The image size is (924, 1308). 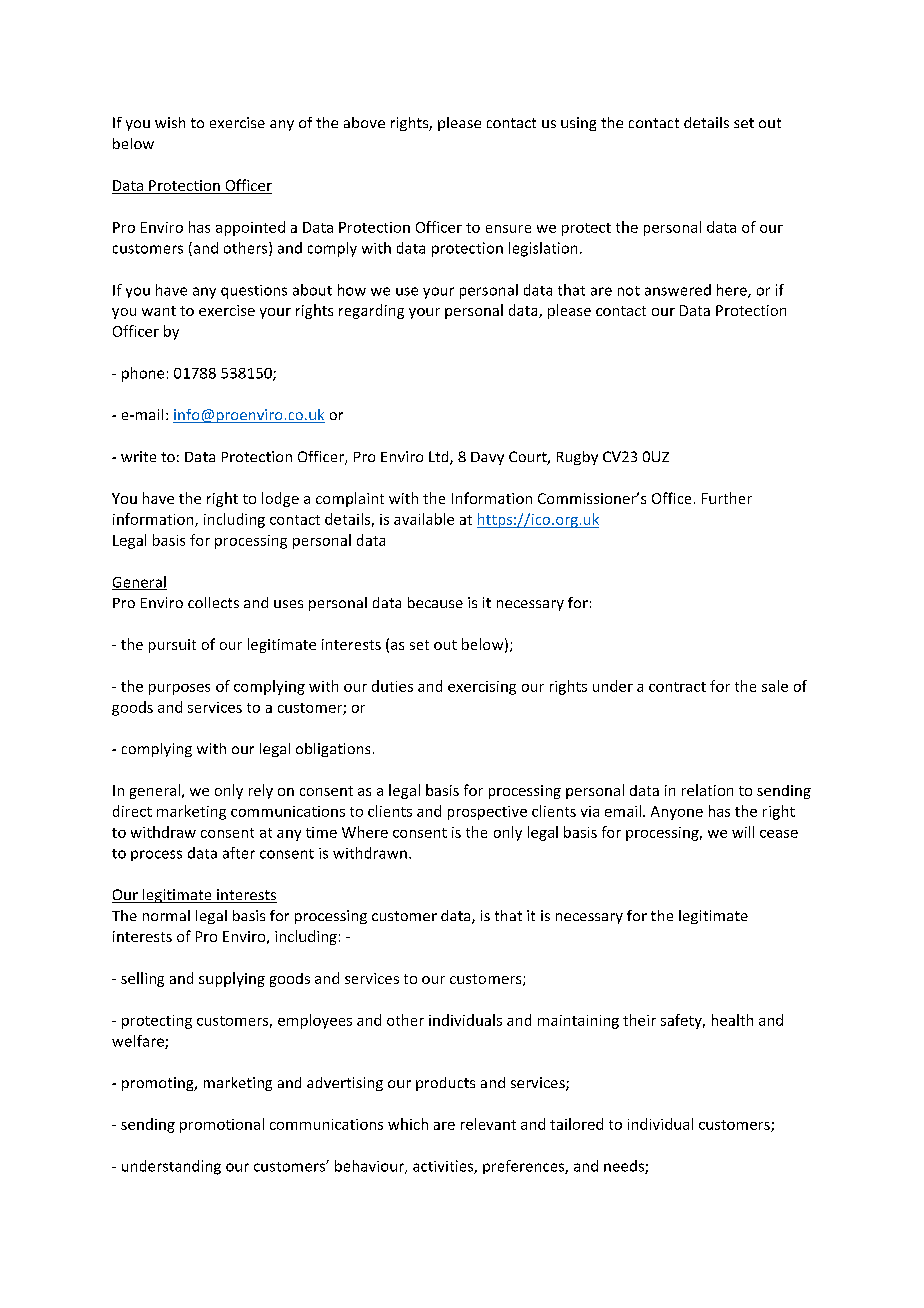 I want to click on relevant, so click(x=488, y=1124).
